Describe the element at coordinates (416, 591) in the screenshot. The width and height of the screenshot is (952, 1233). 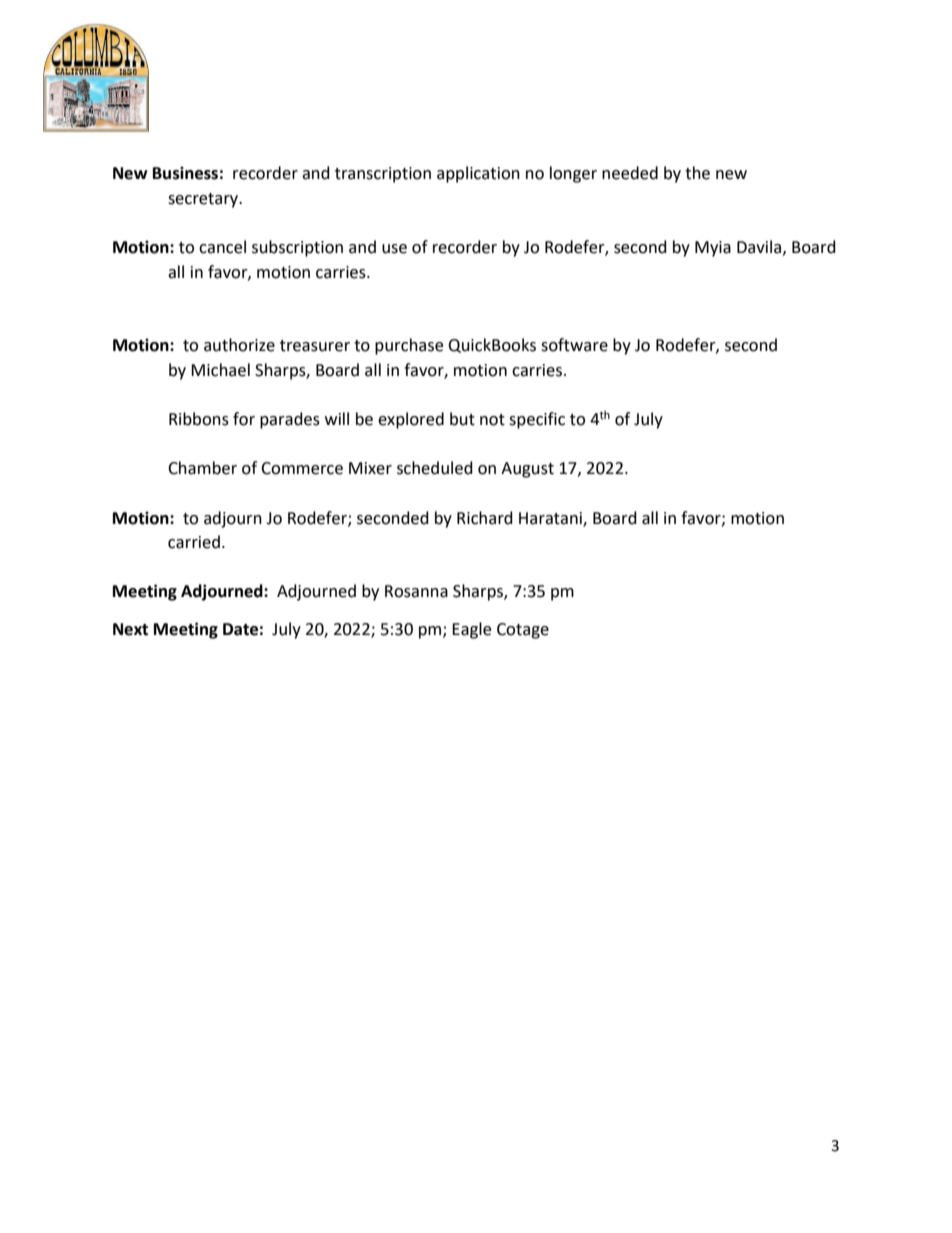
I see `Rosanna` at that location.
